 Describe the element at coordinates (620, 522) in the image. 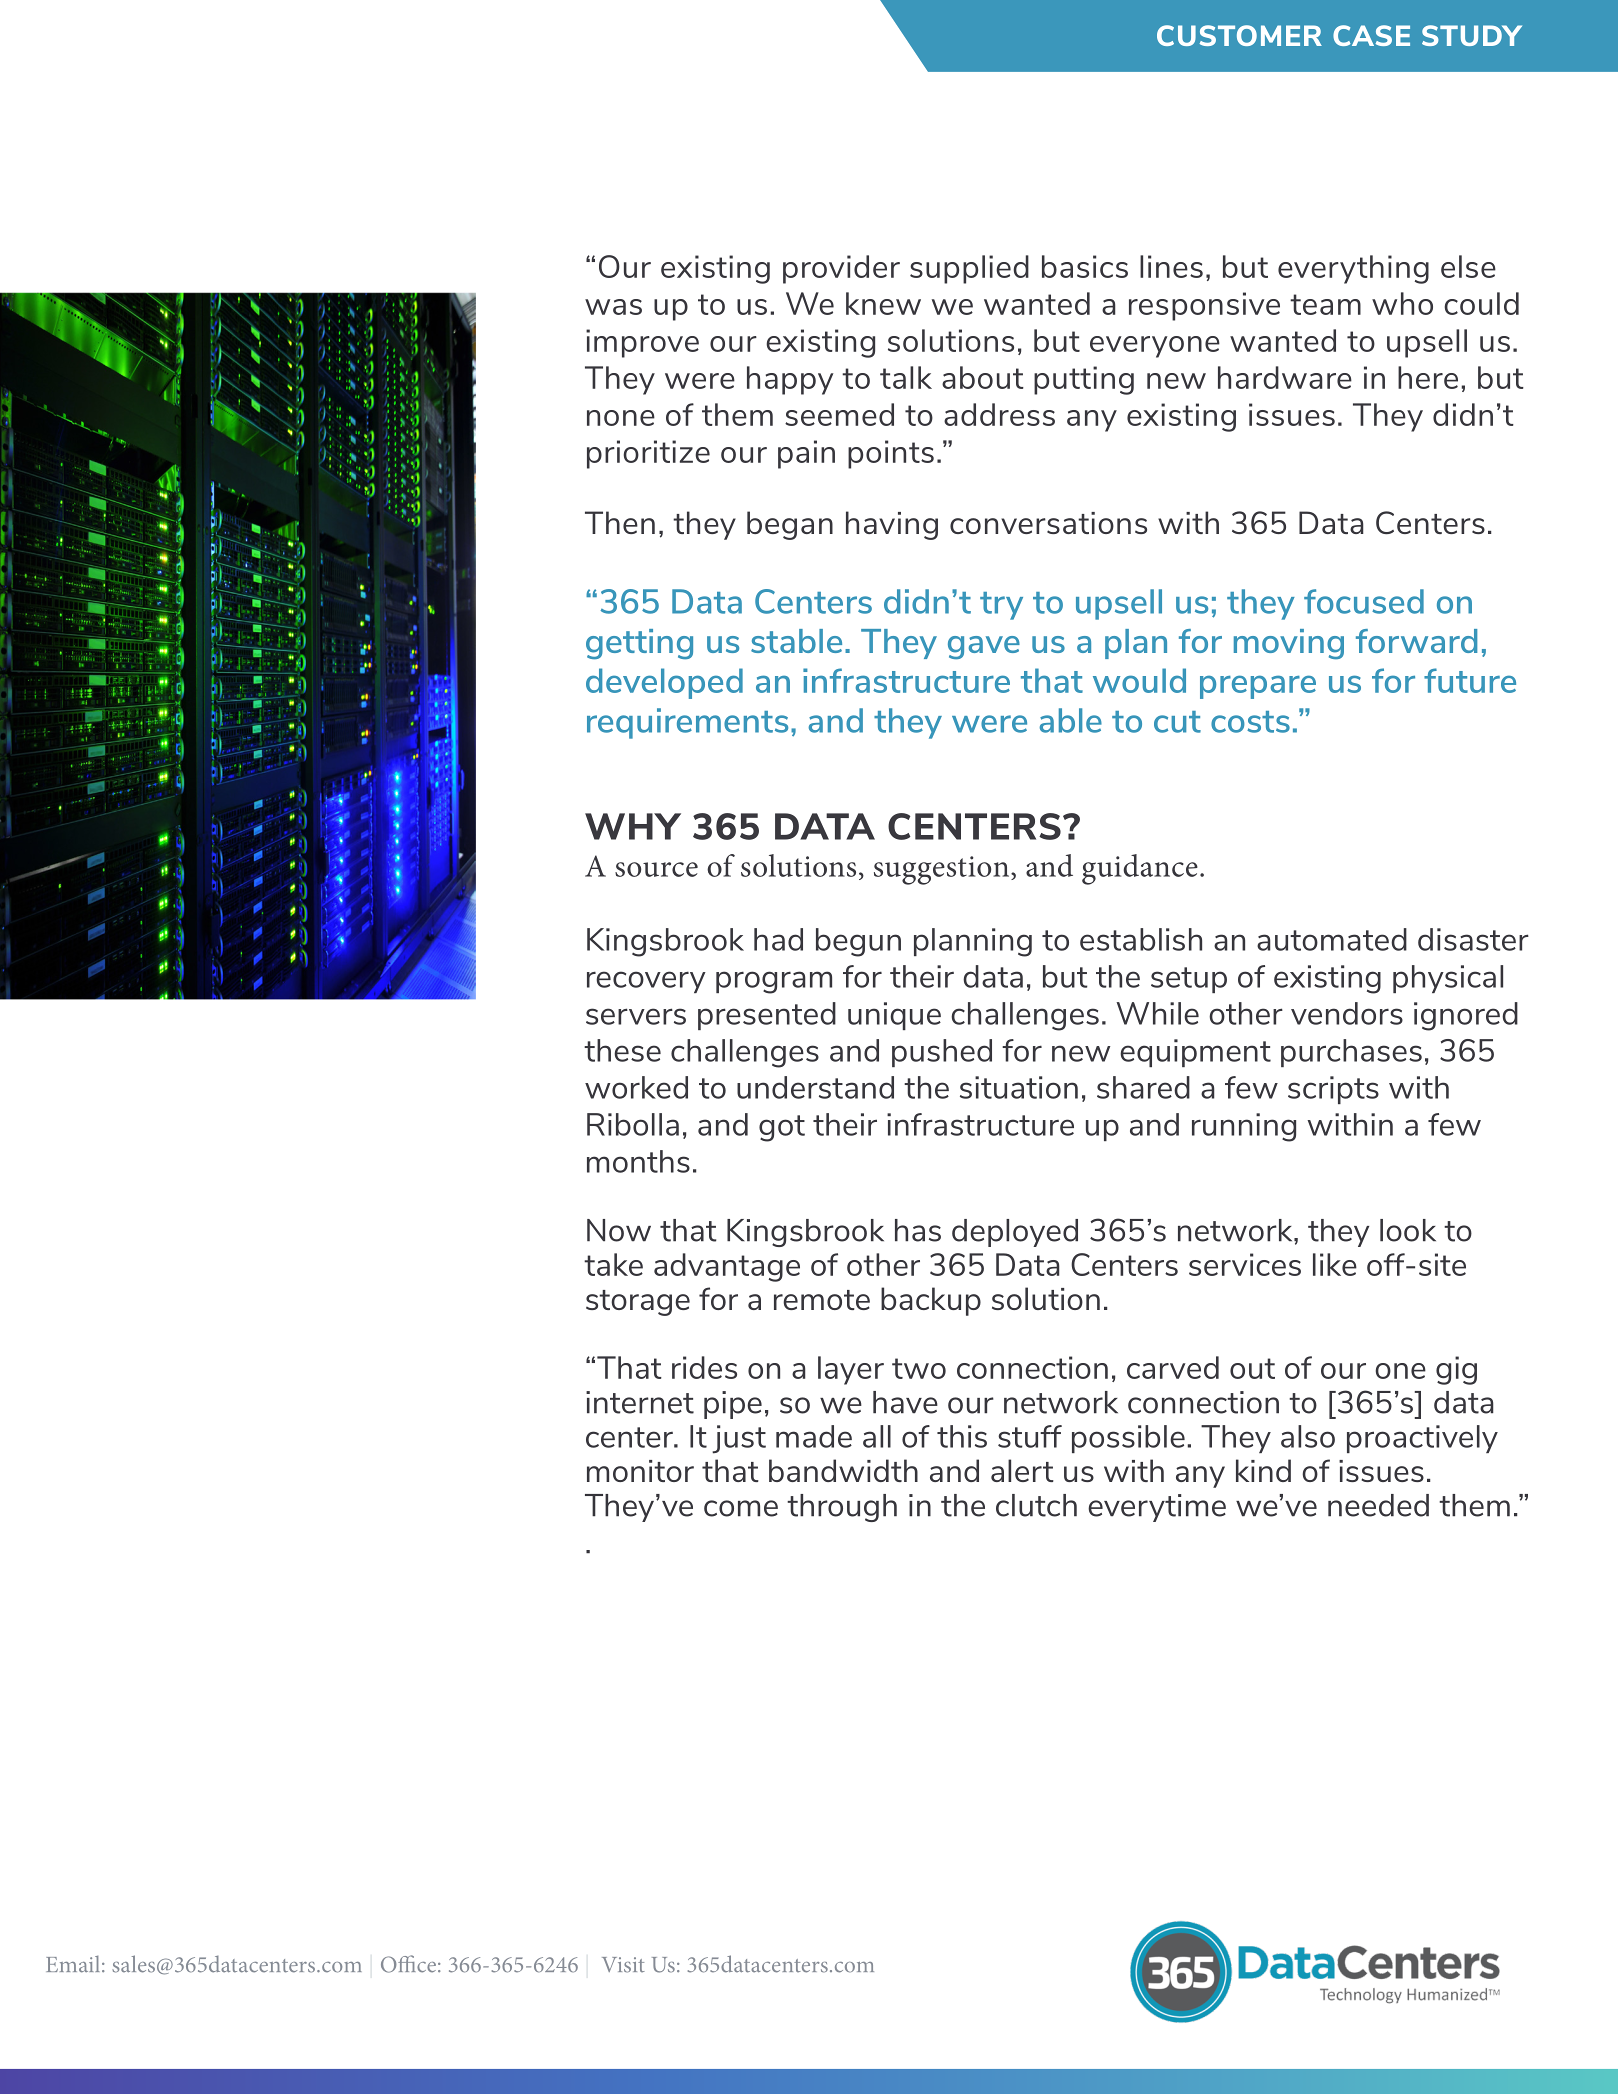

I see `Then` at that location.
